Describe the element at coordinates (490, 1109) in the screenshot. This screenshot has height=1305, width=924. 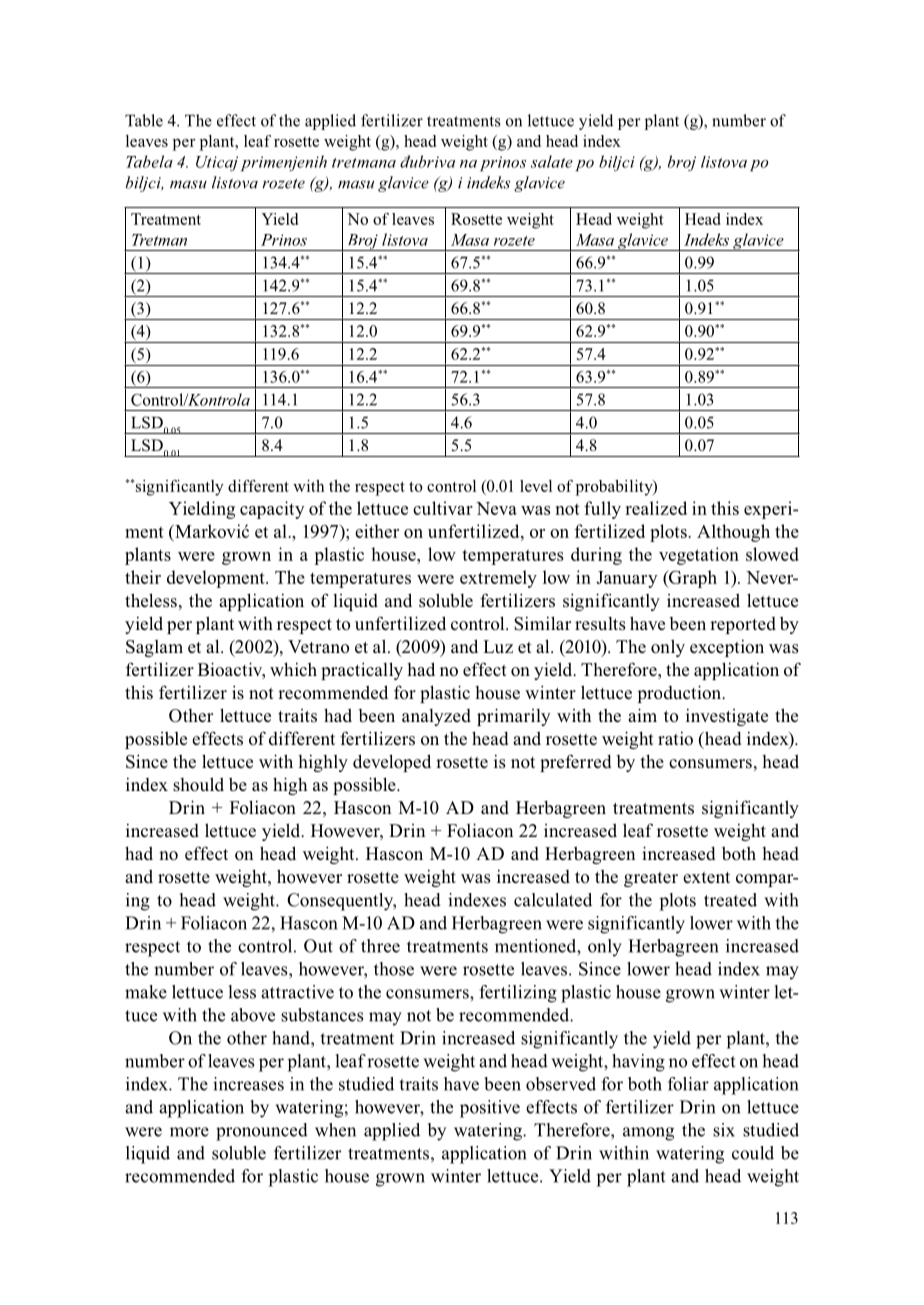
I see `positive` at that location.
